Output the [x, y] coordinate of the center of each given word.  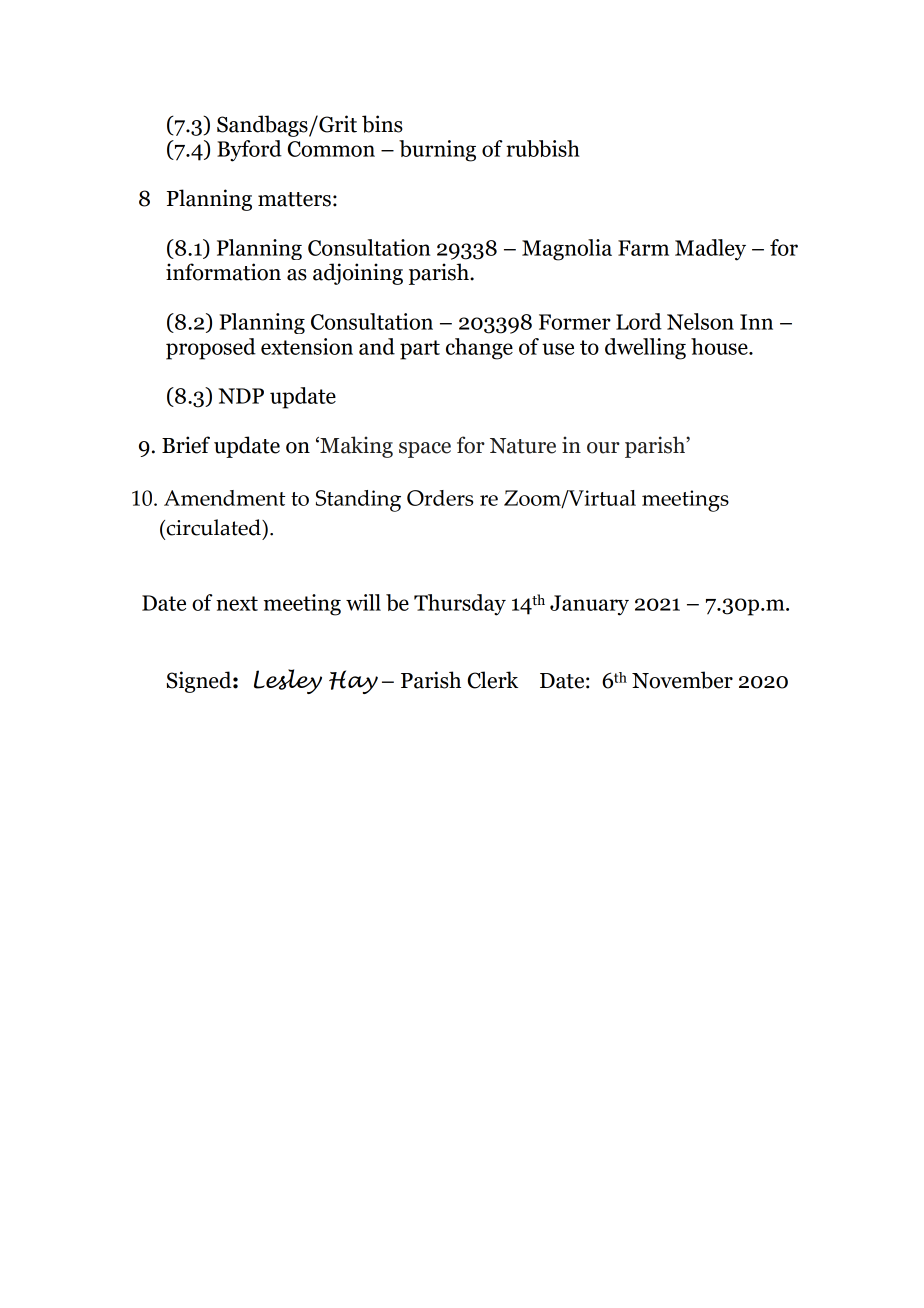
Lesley [288, 681]
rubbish [543, 148]
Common [331, 149]
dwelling [645, 349]
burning [437, 151]
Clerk [493, 680]
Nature [523, 446]
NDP [241, 396]
